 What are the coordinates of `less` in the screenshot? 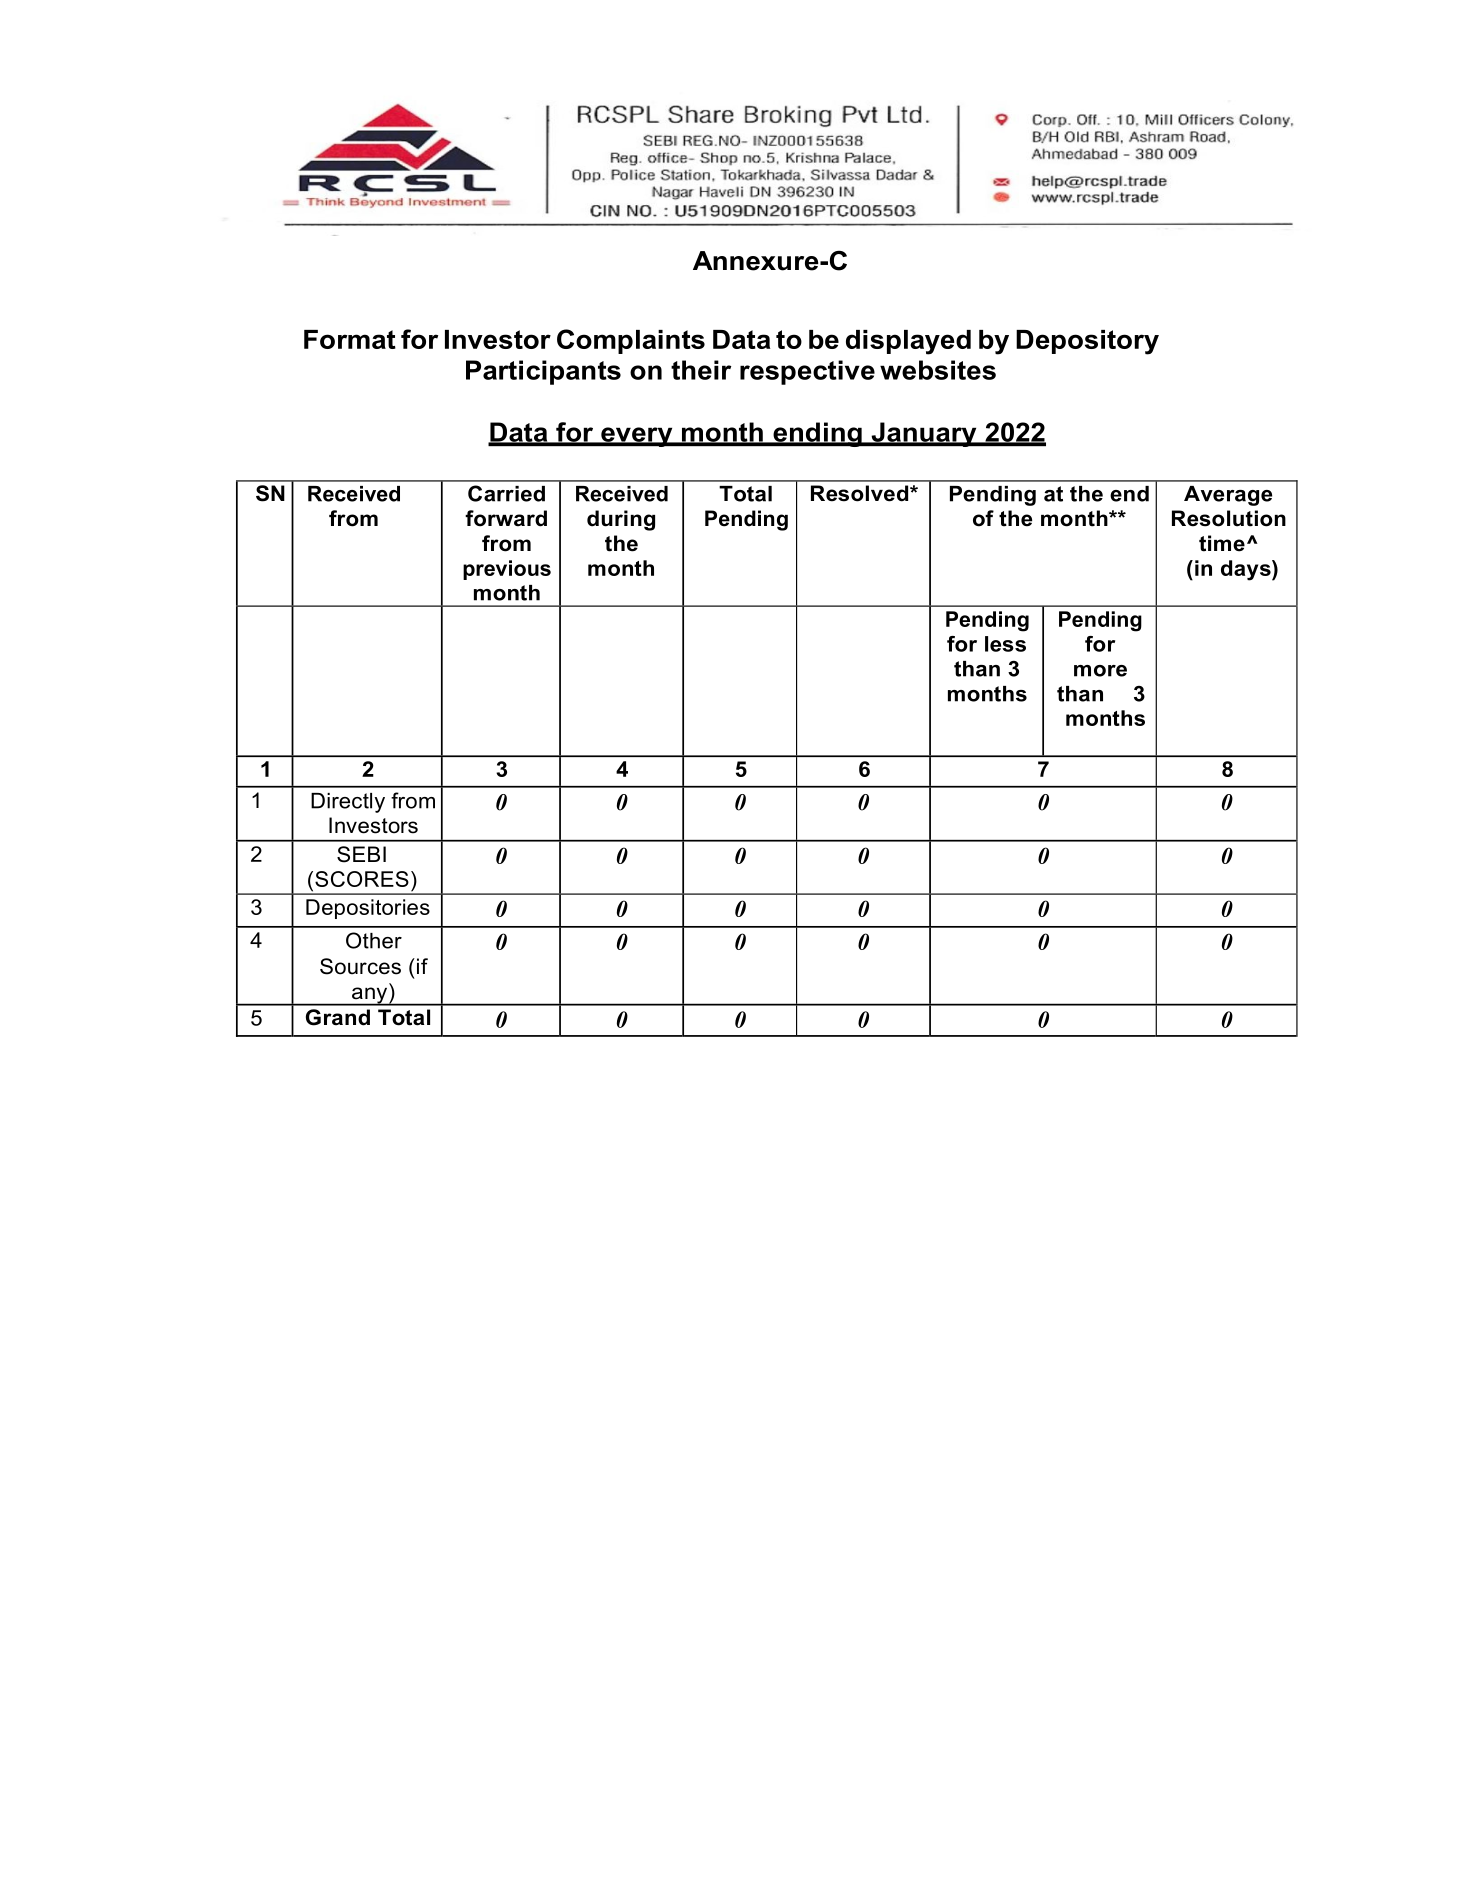 It's located at (1005, 644).
